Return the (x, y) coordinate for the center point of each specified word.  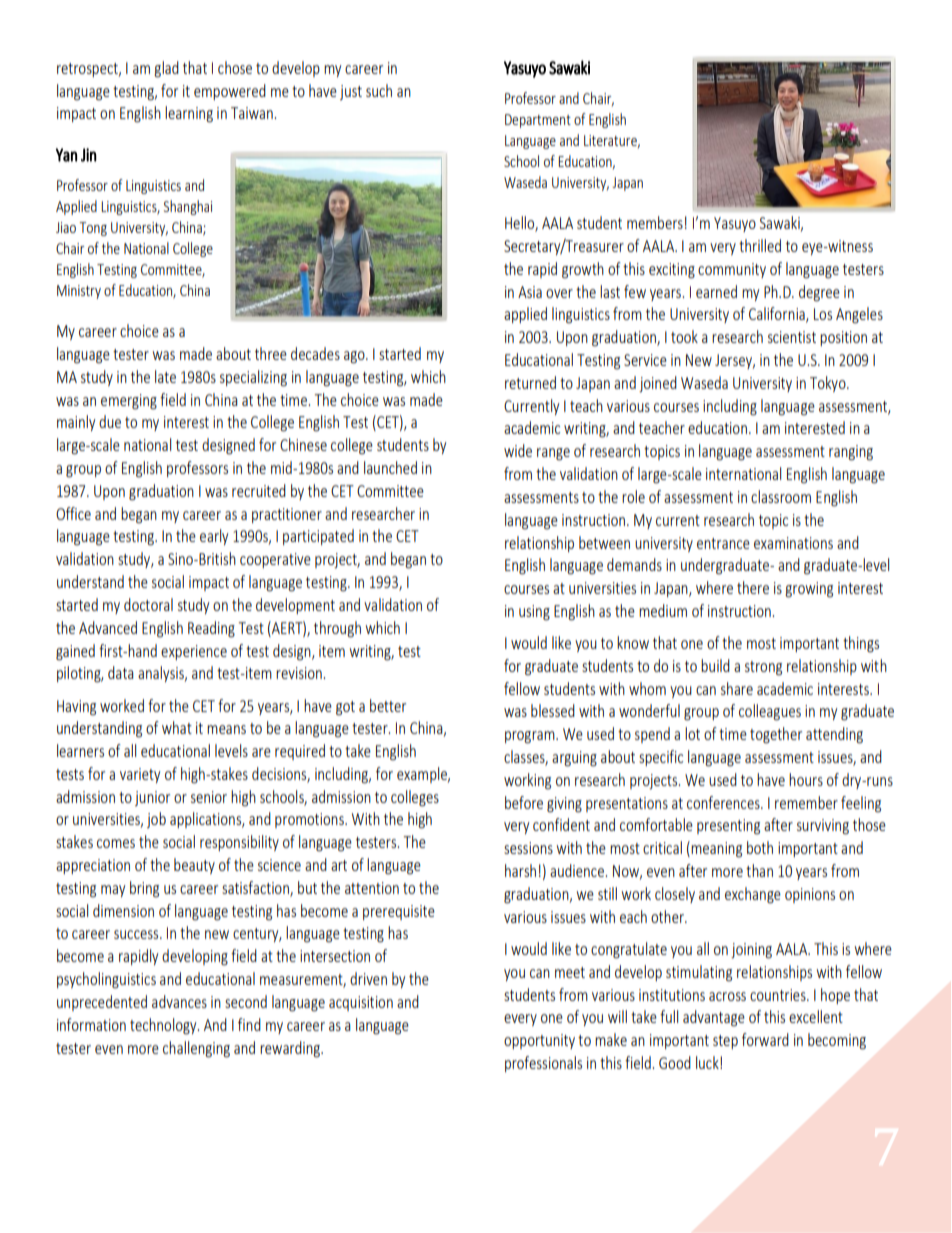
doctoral (148, 604)
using (534, 613)
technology (164, 1026)
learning (189, 114)
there (753, 587)
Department (538, 121)
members (655, 222)
